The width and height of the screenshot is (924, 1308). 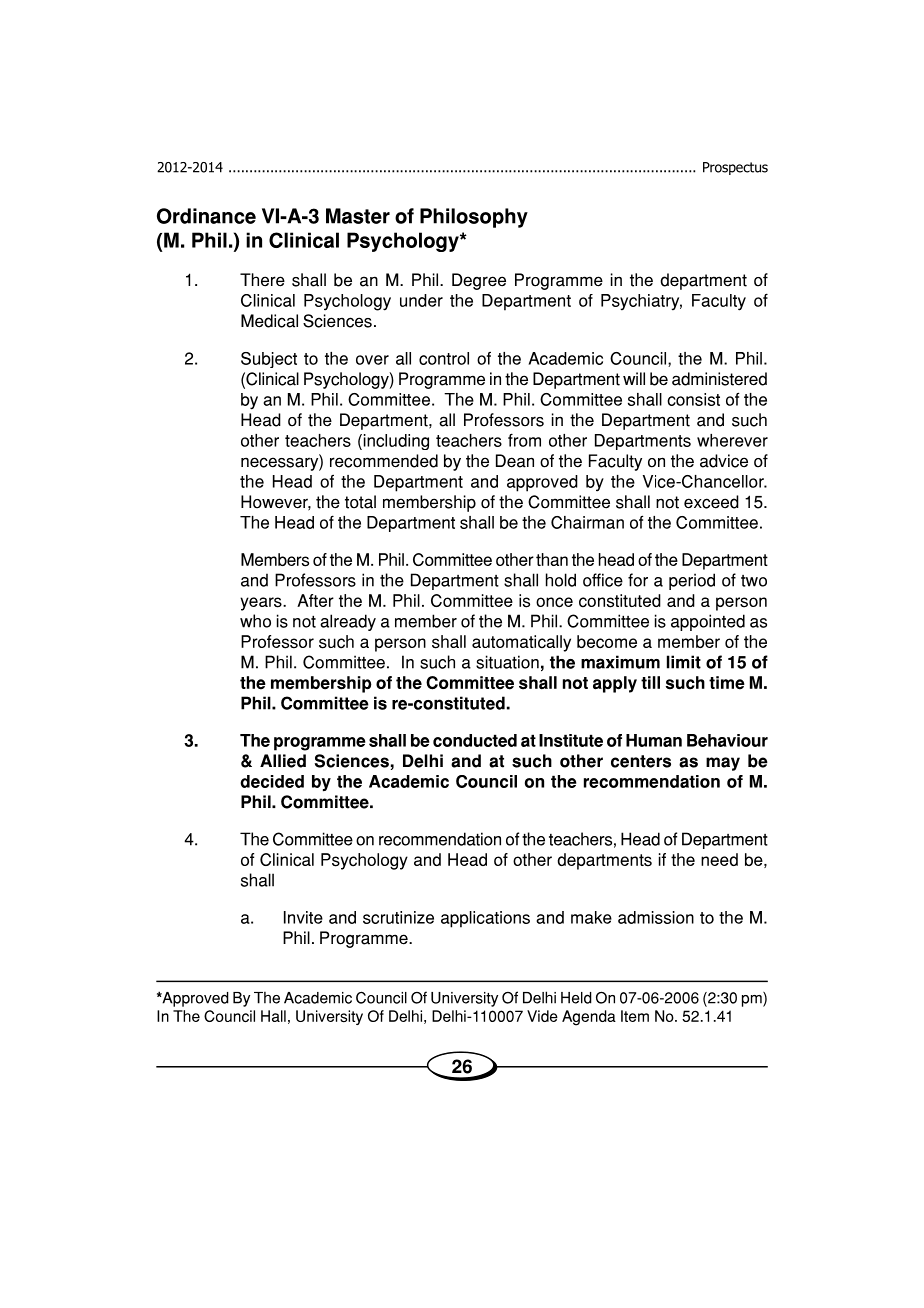 What do you see at coordinates (206, 216) in the screenshot?
I see `Ordinance` at bounding box center [206, 216].
